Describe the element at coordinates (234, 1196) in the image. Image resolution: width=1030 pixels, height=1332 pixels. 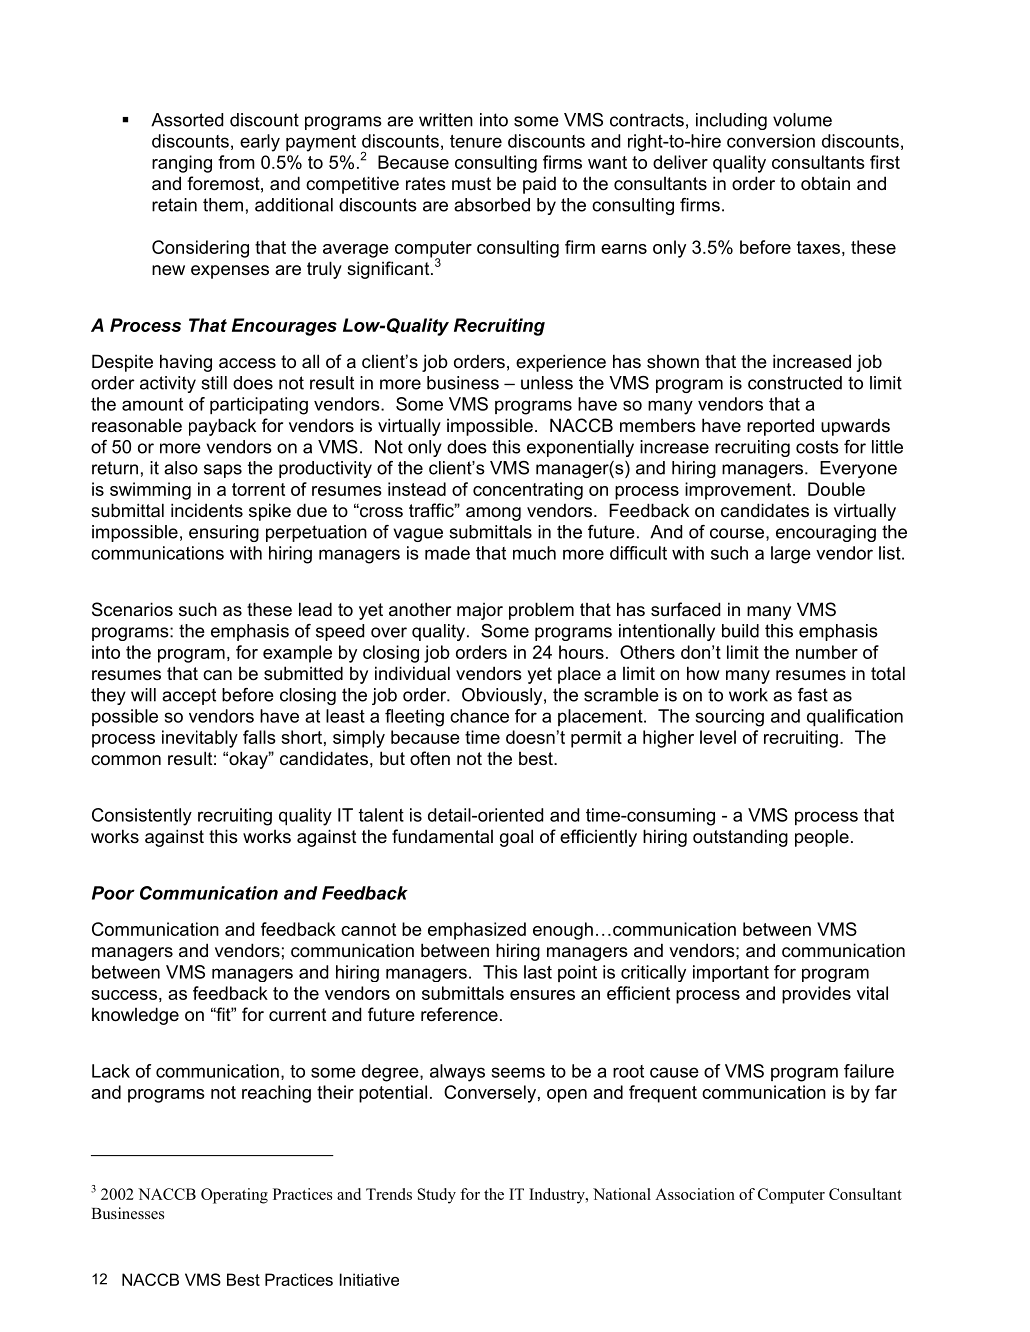
I see `Operating` at that location.
